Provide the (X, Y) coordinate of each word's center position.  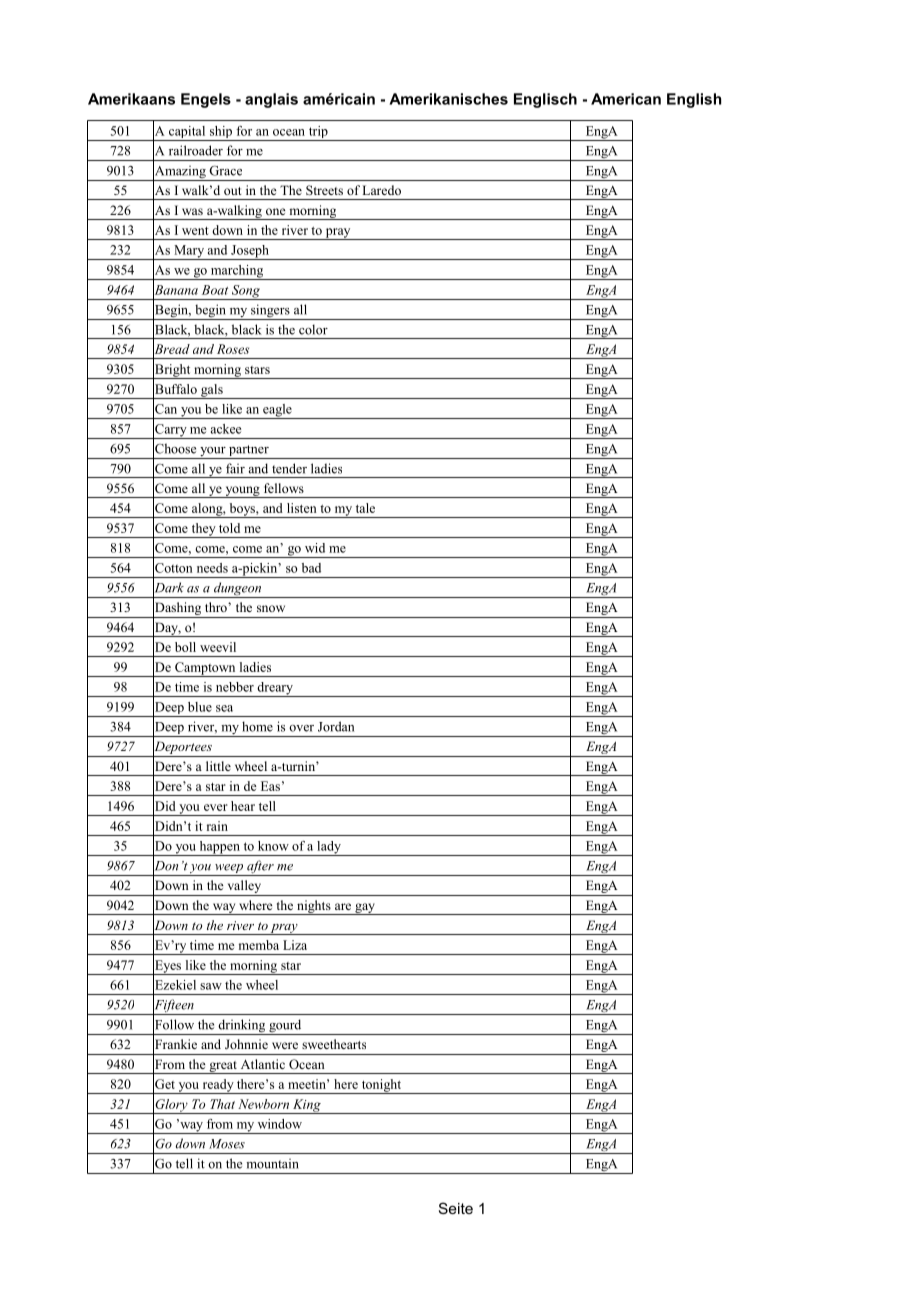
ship (221, 133)
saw (211, 986)
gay (365, 909)
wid (315, 548)
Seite (456, 1208)
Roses (233, 349)
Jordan (336, 726)
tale (365, 508)
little (218, 766)
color (313, 329)
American (626, 99)
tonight (381, 1086)
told (229, 528)
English (694, 100)
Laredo (381, 190)
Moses (227, 1144)
